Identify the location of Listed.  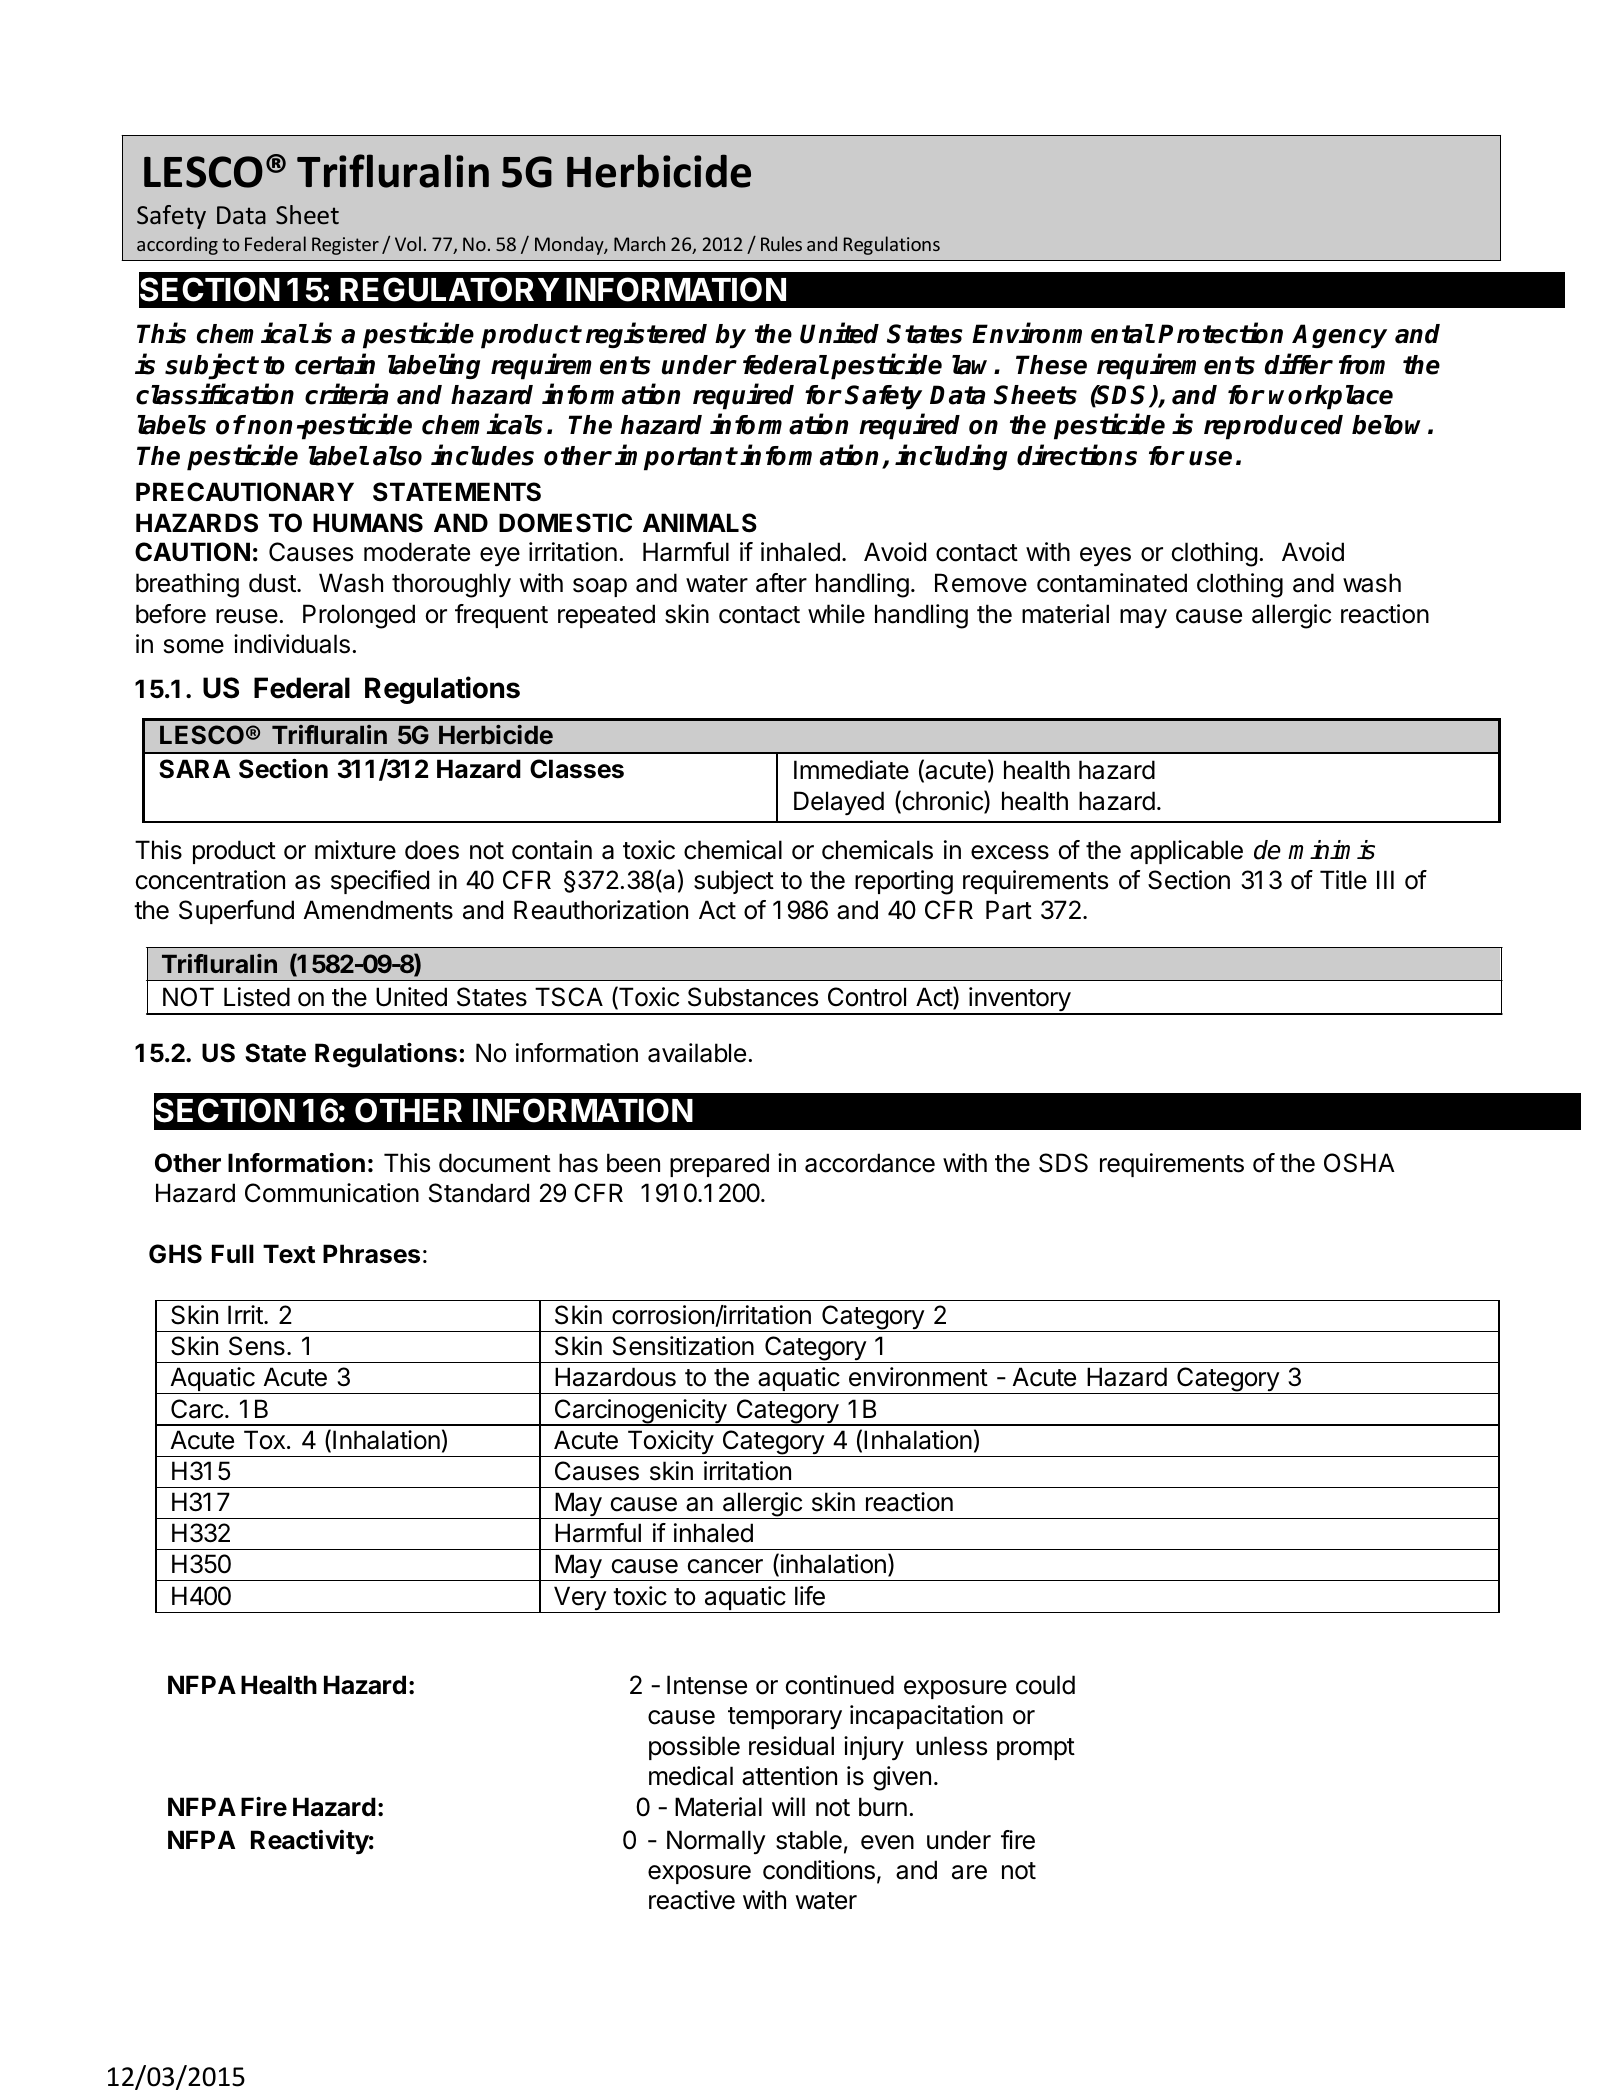
(257, 997).
